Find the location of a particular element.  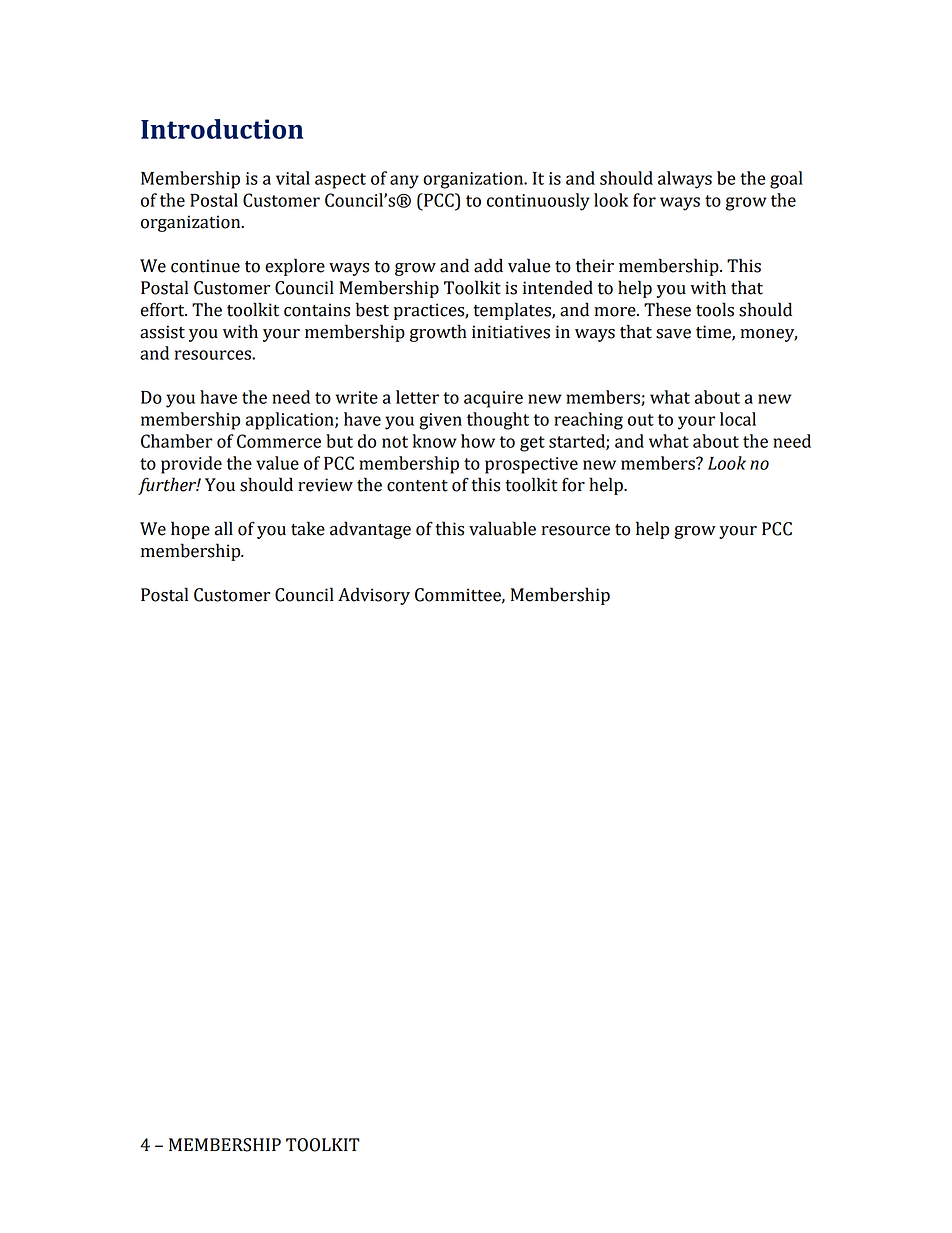

their is located at coordinates (595, 265).
